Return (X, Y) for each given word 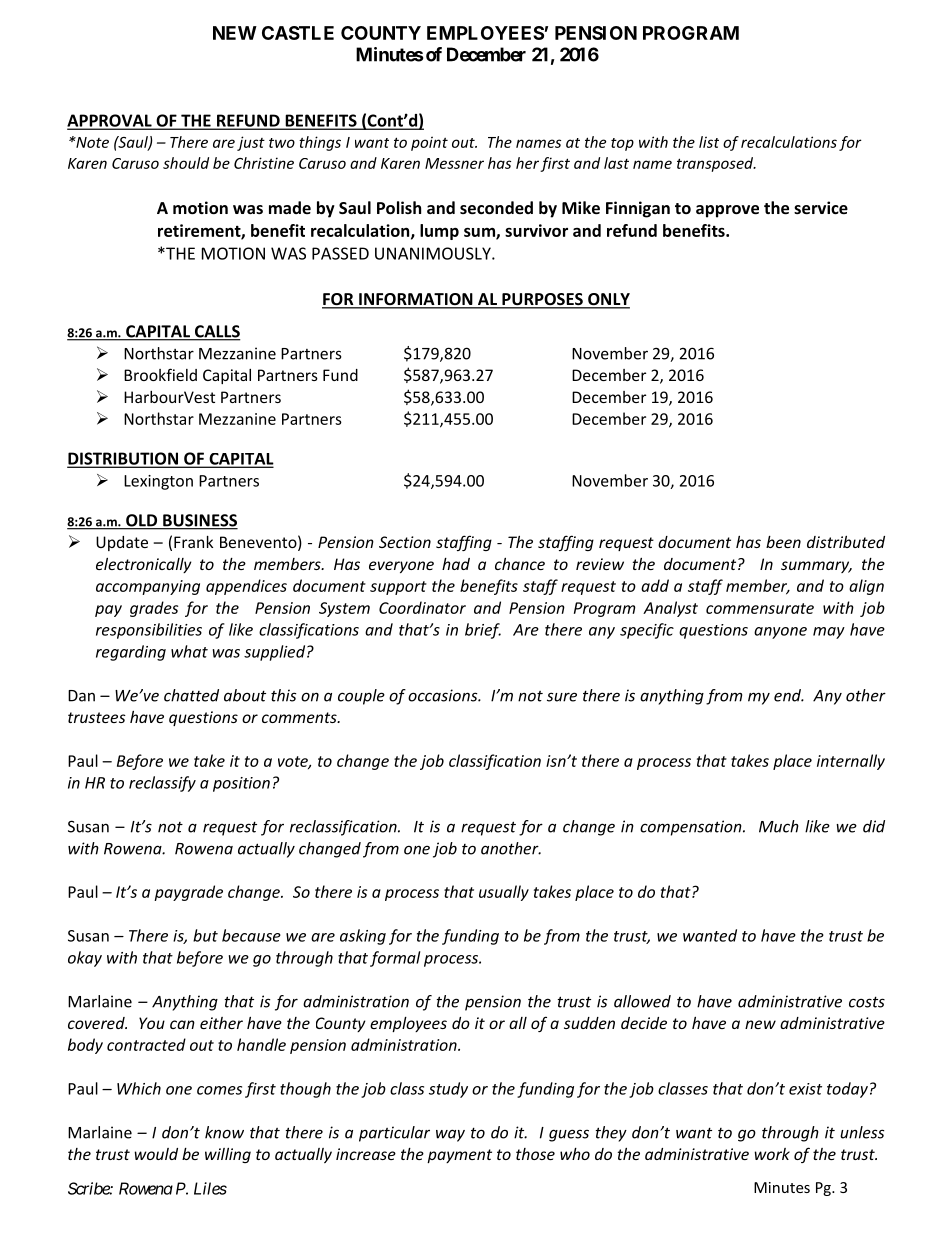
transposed (716, 164)
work (772, 1154)
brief (483, 631)
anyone (780, 633)
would (156, 1154)
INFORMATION (416, 300)
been (783, 542)
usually (504, 893)
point (429, 143)
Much (779, 826)
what (189, 651)
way (450, 1135)
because (251, 935)
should (186, 163)
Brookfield (160, 374)
